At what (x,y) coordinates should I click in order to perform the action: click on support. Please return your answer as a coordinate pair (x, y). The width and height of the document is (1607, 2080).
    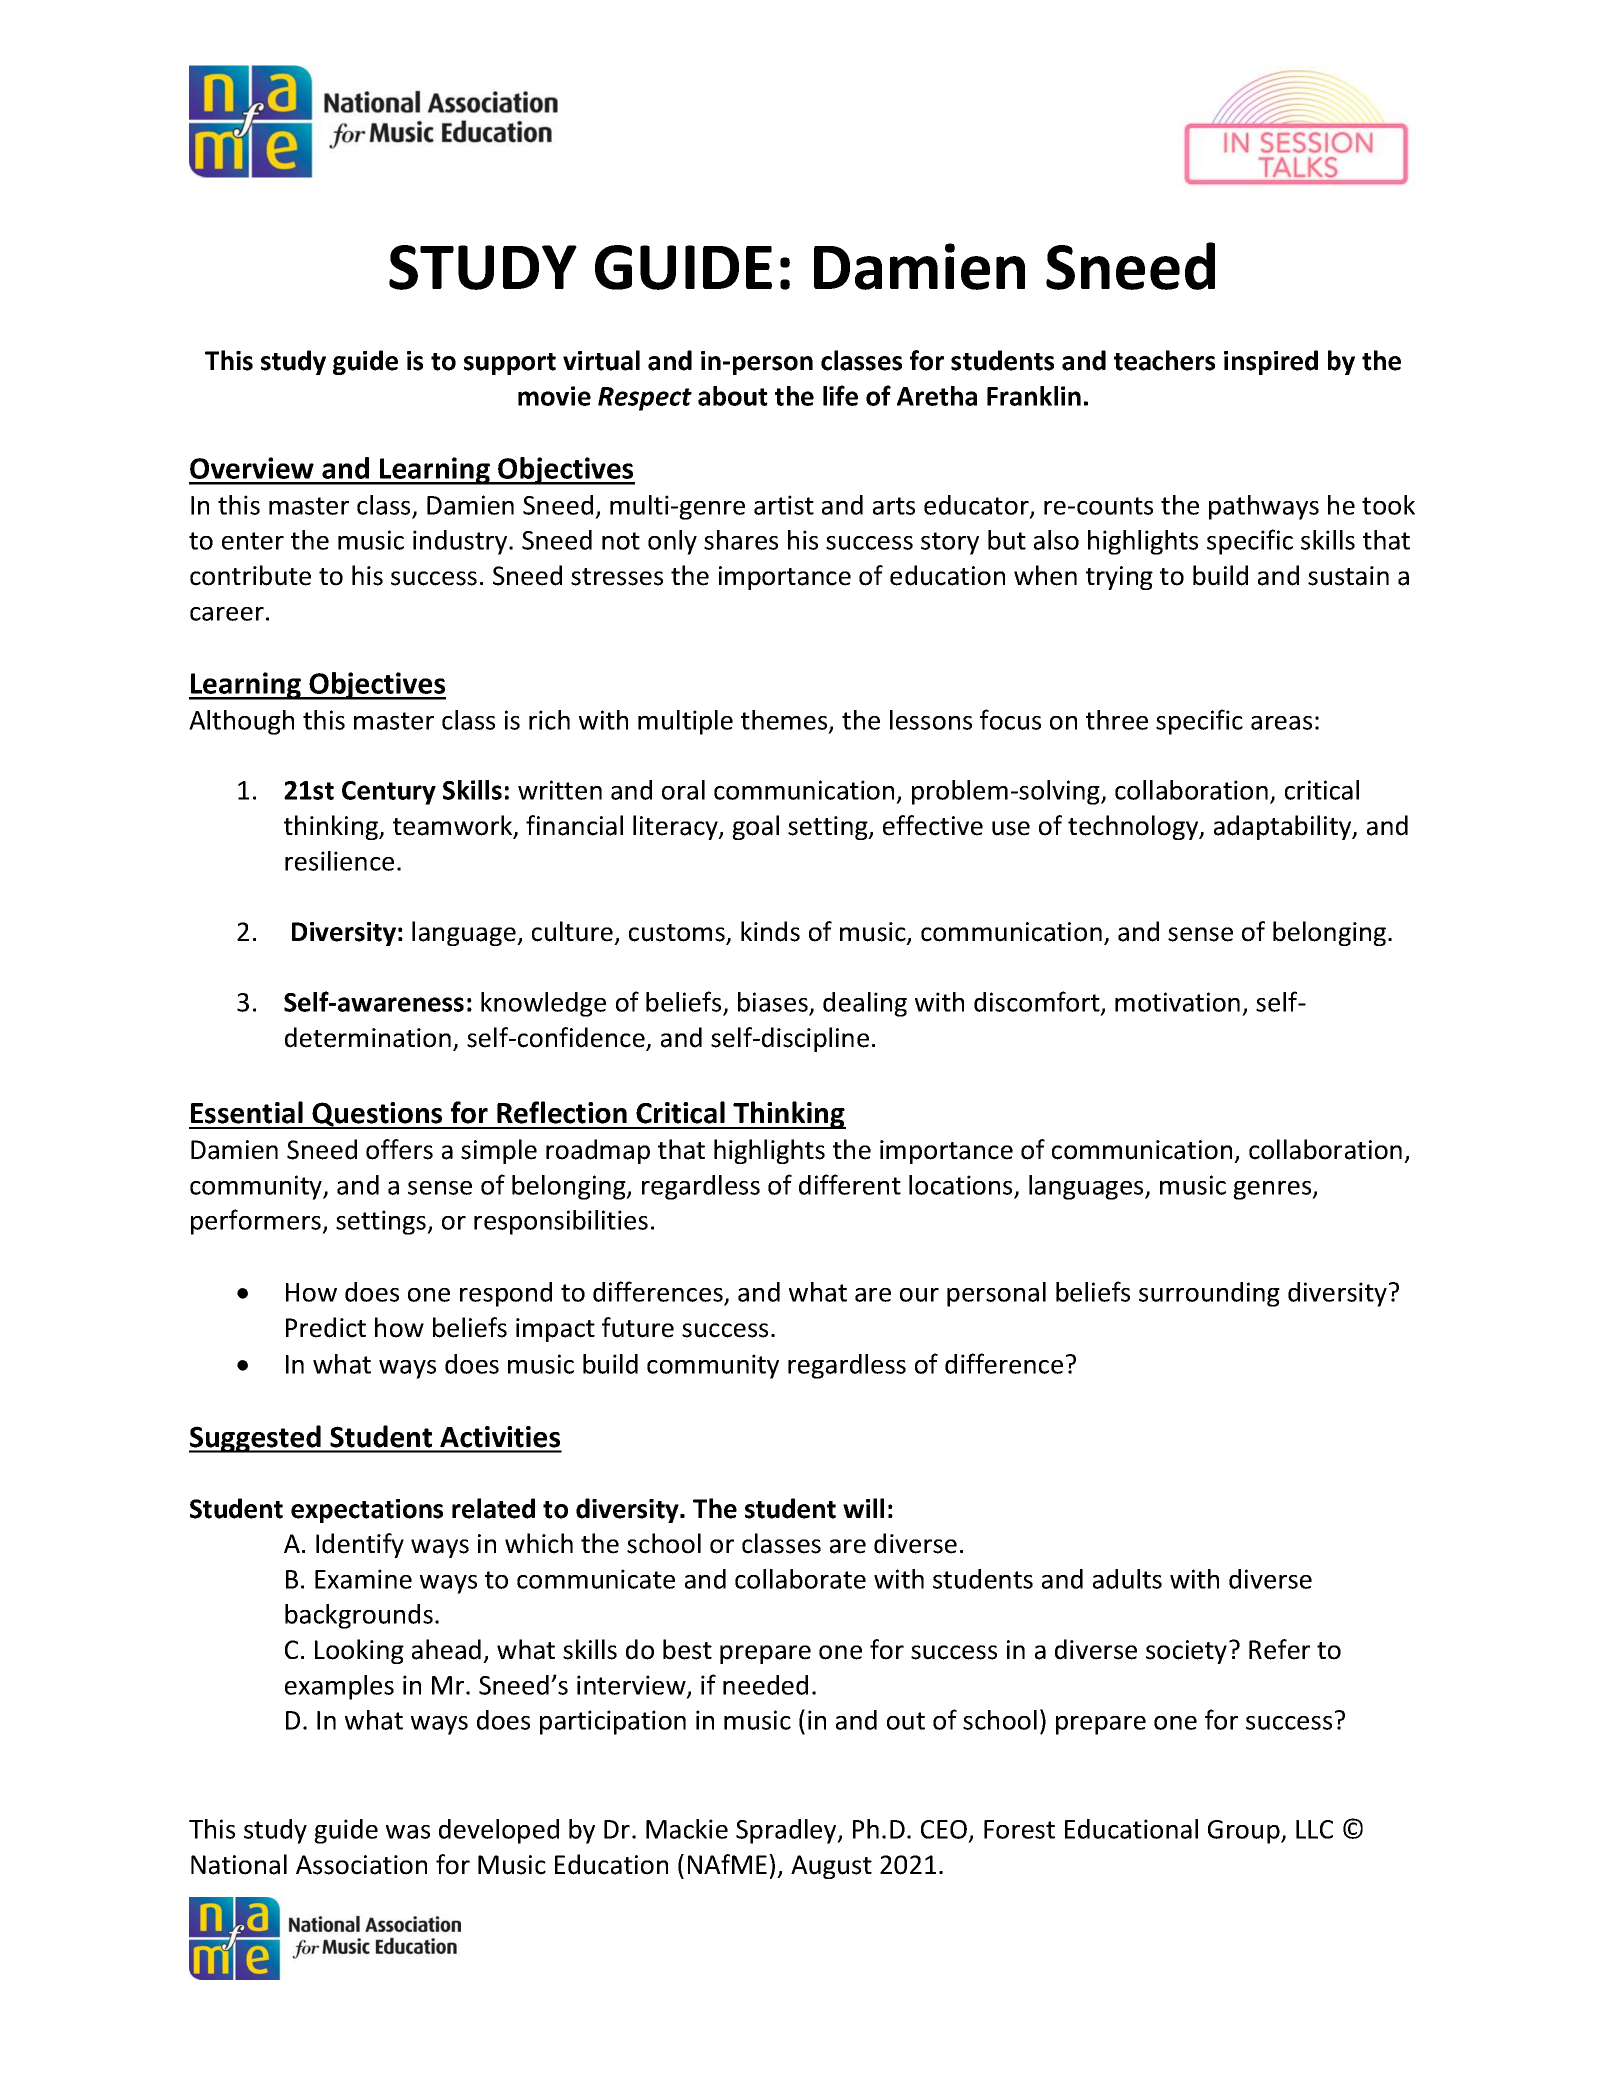
    Looking at the image, I should click on (510, 364).
